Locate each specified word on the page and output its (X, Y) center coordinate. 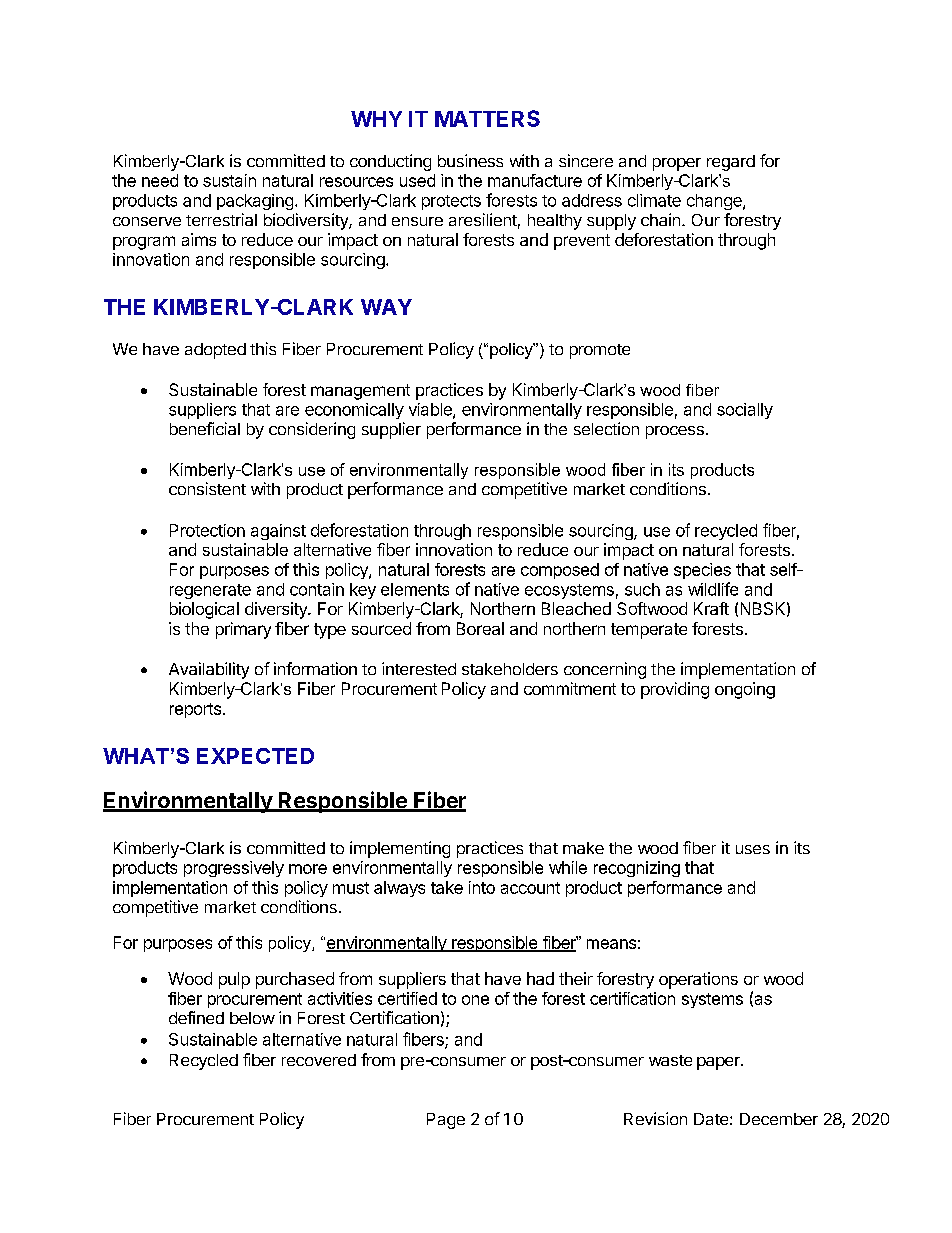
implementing (400, 849)
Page (446, 1121)
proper (677, 164)
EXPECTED (255, 756)
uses (753, 849)
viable (431, 410)
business (470, 160)
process (675, 432)
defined (196, 1017)
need (160, 180)
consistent (207, 488)
